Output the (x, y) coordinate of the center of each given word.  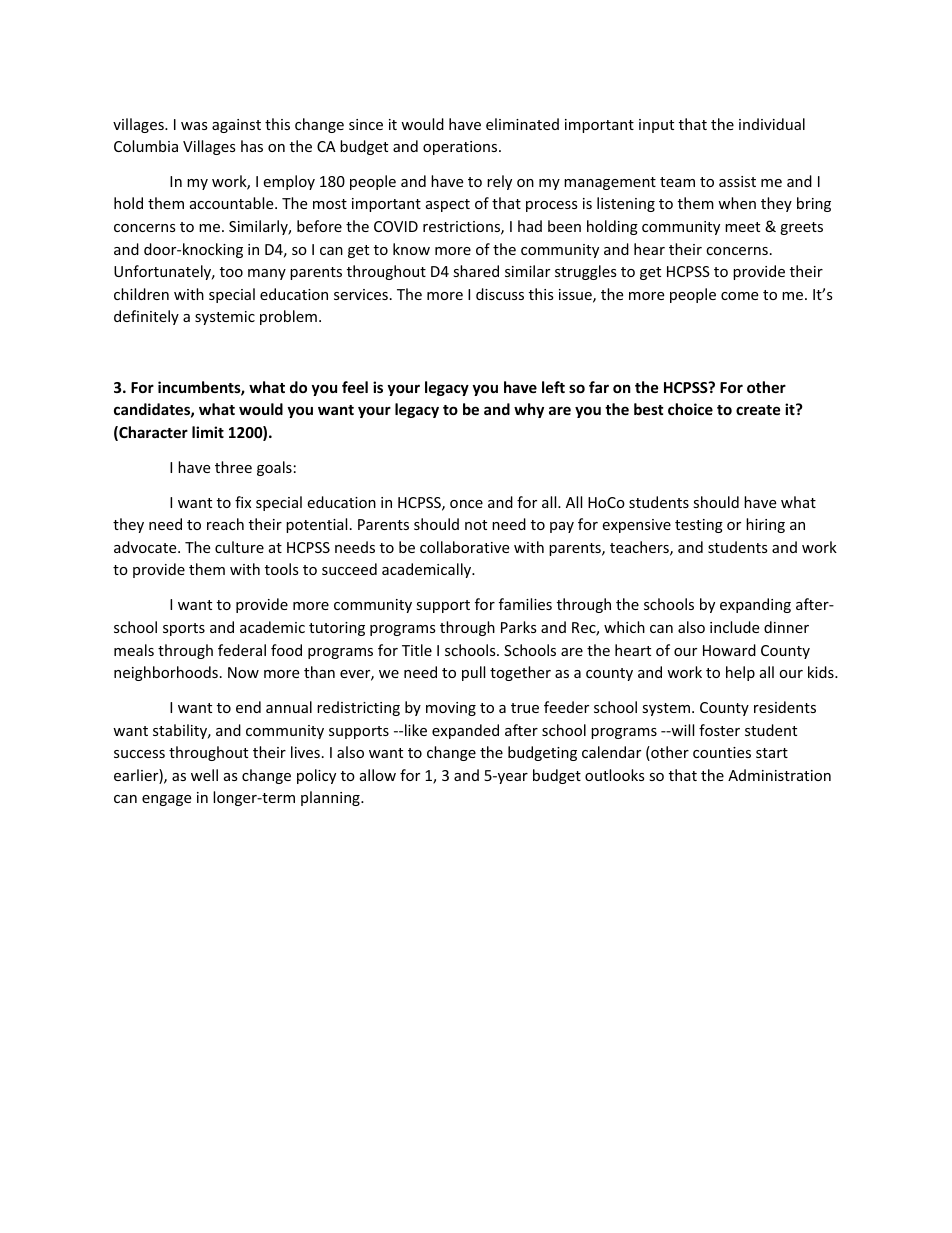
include (734, 627)
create (758, 410)
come (739, 296)
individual (772, 124)
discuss (500, 294)
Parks (519, 627)
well (204, 775)
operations (461, 148)
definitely (146, 317)
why (529, 410)
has (252, 146)
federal (242, 650)
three (233, 467)
